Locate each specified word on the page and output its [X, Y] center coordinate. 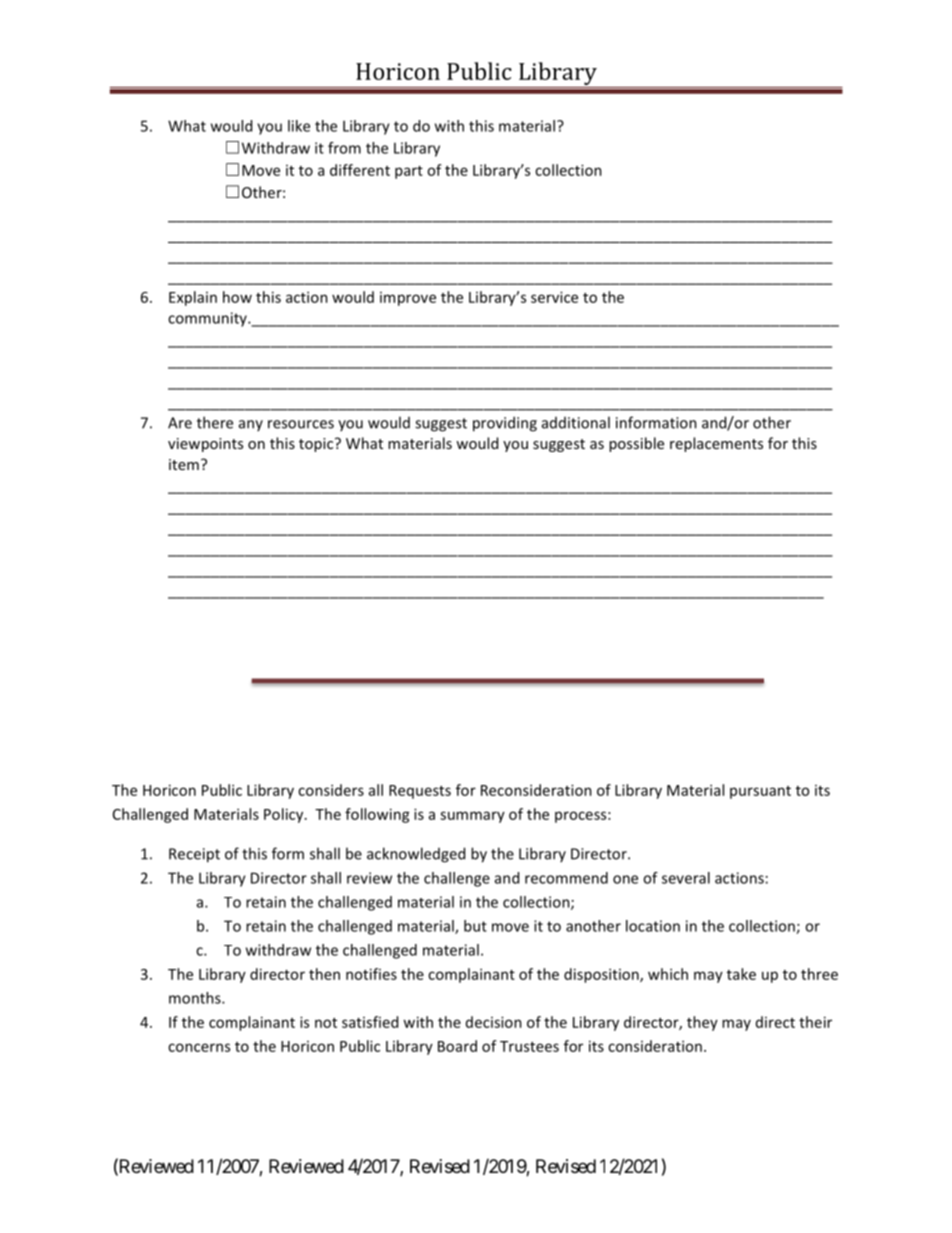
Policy [285, 815]
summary [472, 817]
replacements [716, 444]
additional [576, 422]
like [299, 126]
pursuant [760, 792]
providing [505, 424]
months [196, 998]
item [184, 464]
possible [636, 444]
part [409, 172]
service [554, 297]
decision [494, 1022]
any [251, 425]
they [702, 1023]
